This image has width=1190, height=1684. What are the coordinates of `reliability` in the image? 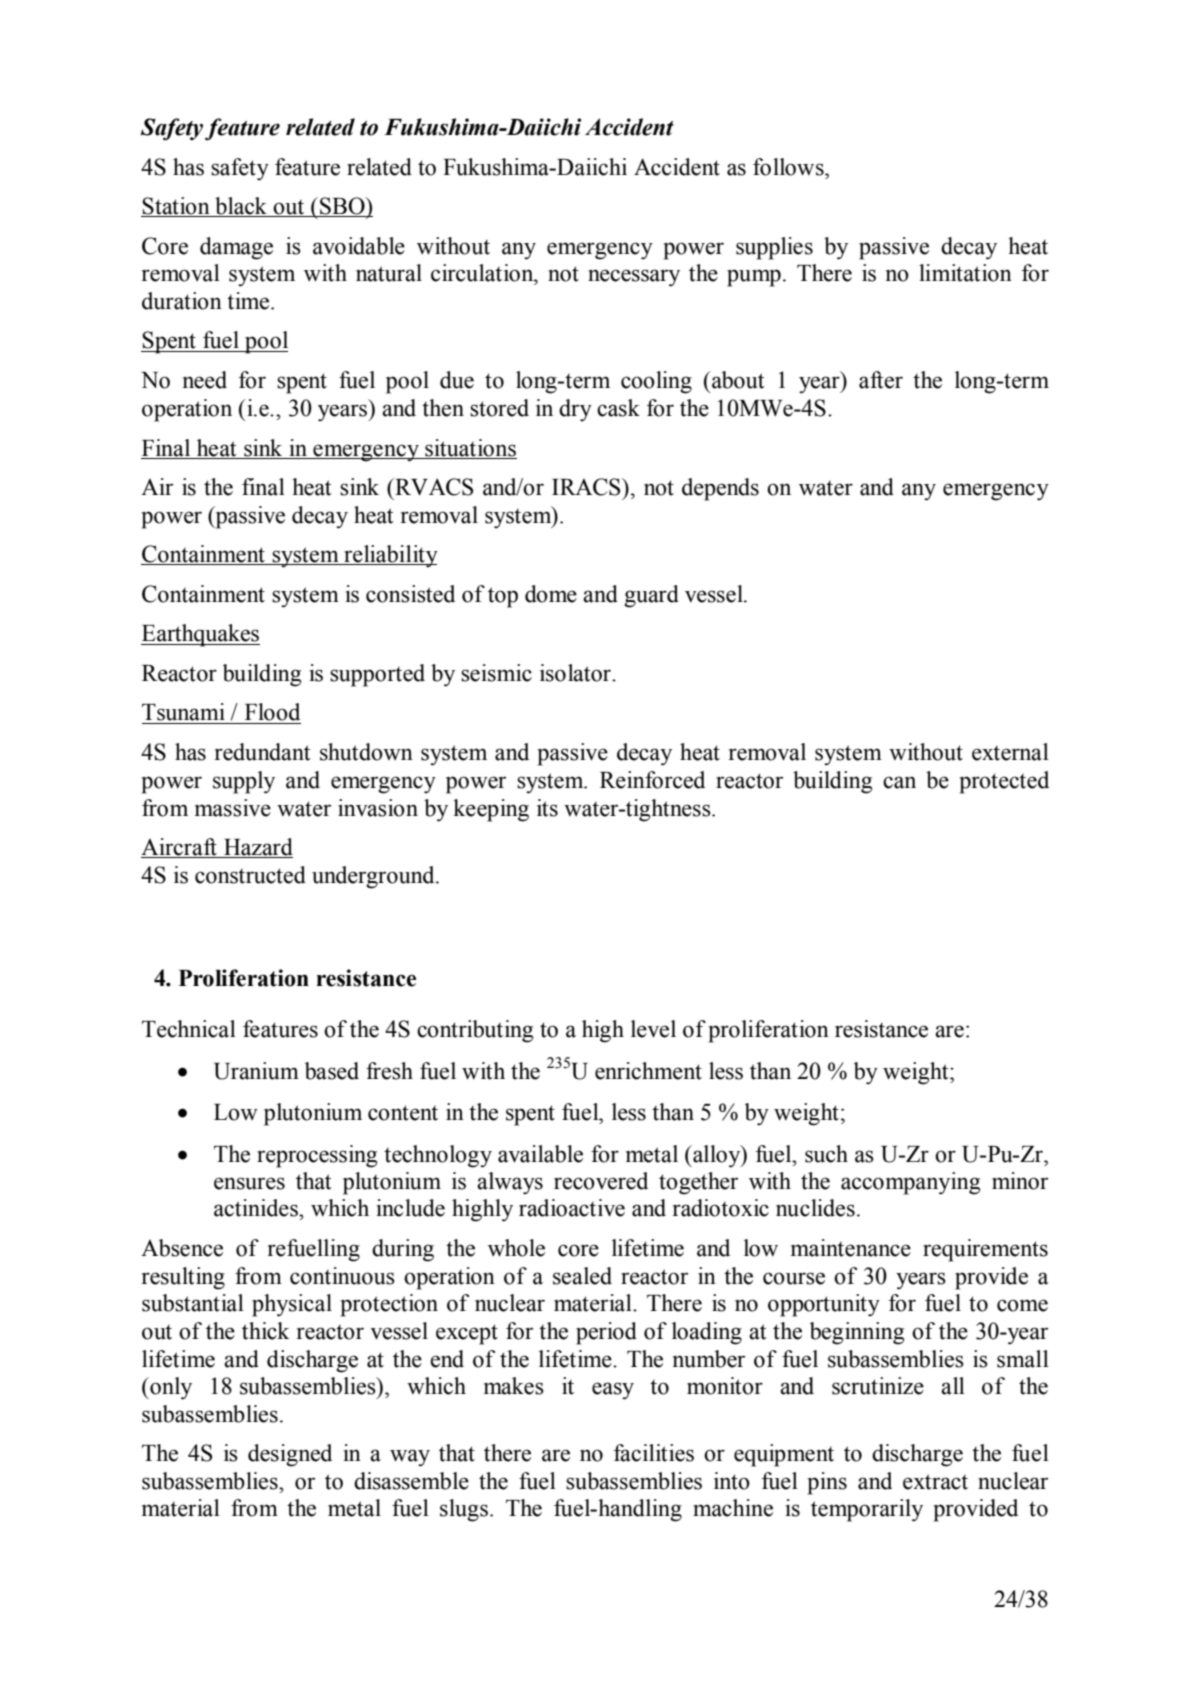 It's located at (390, 556).
